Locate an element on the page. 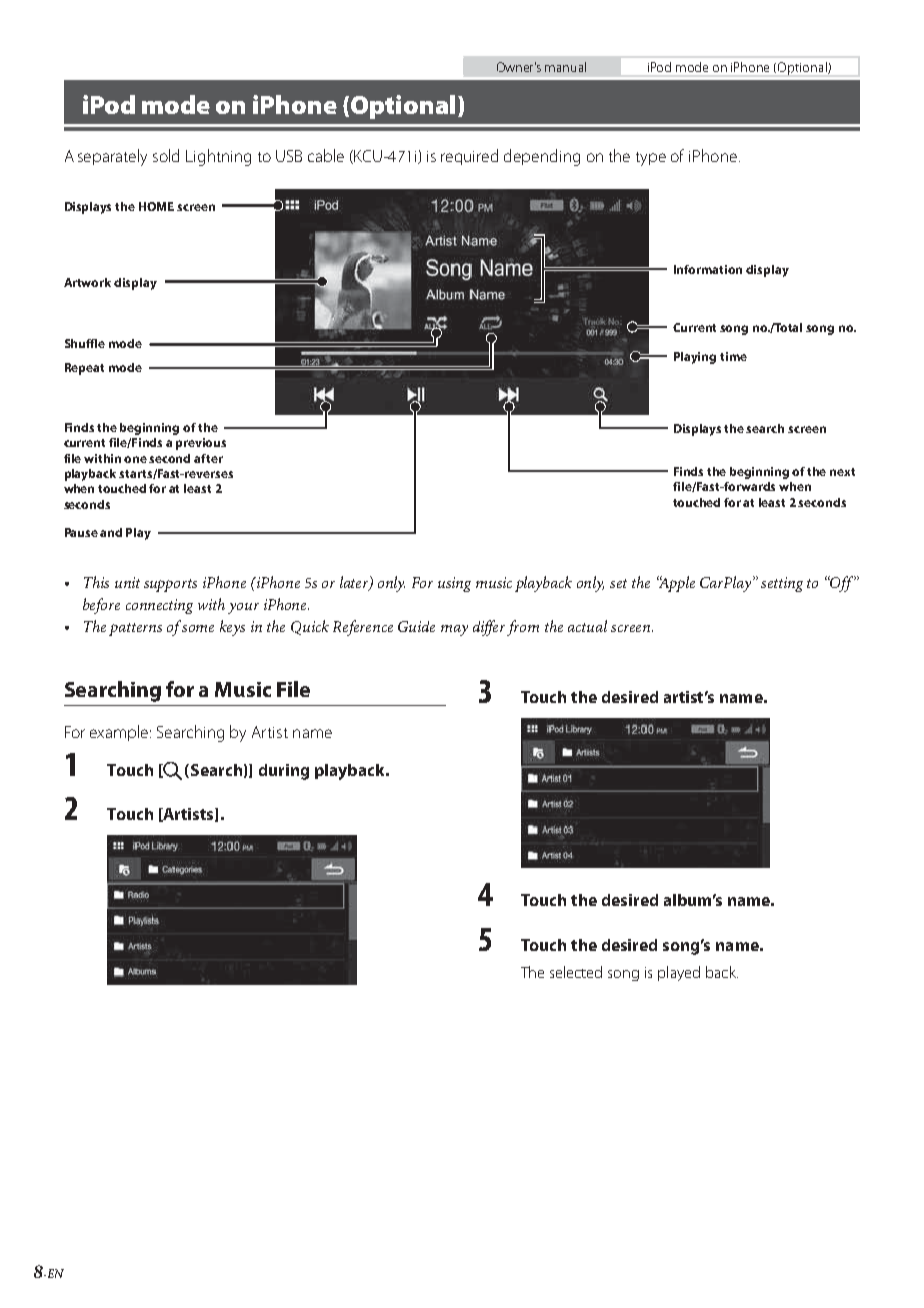 The height and width of the image is (1308, 924). using is located at coordinates (454, 584).
